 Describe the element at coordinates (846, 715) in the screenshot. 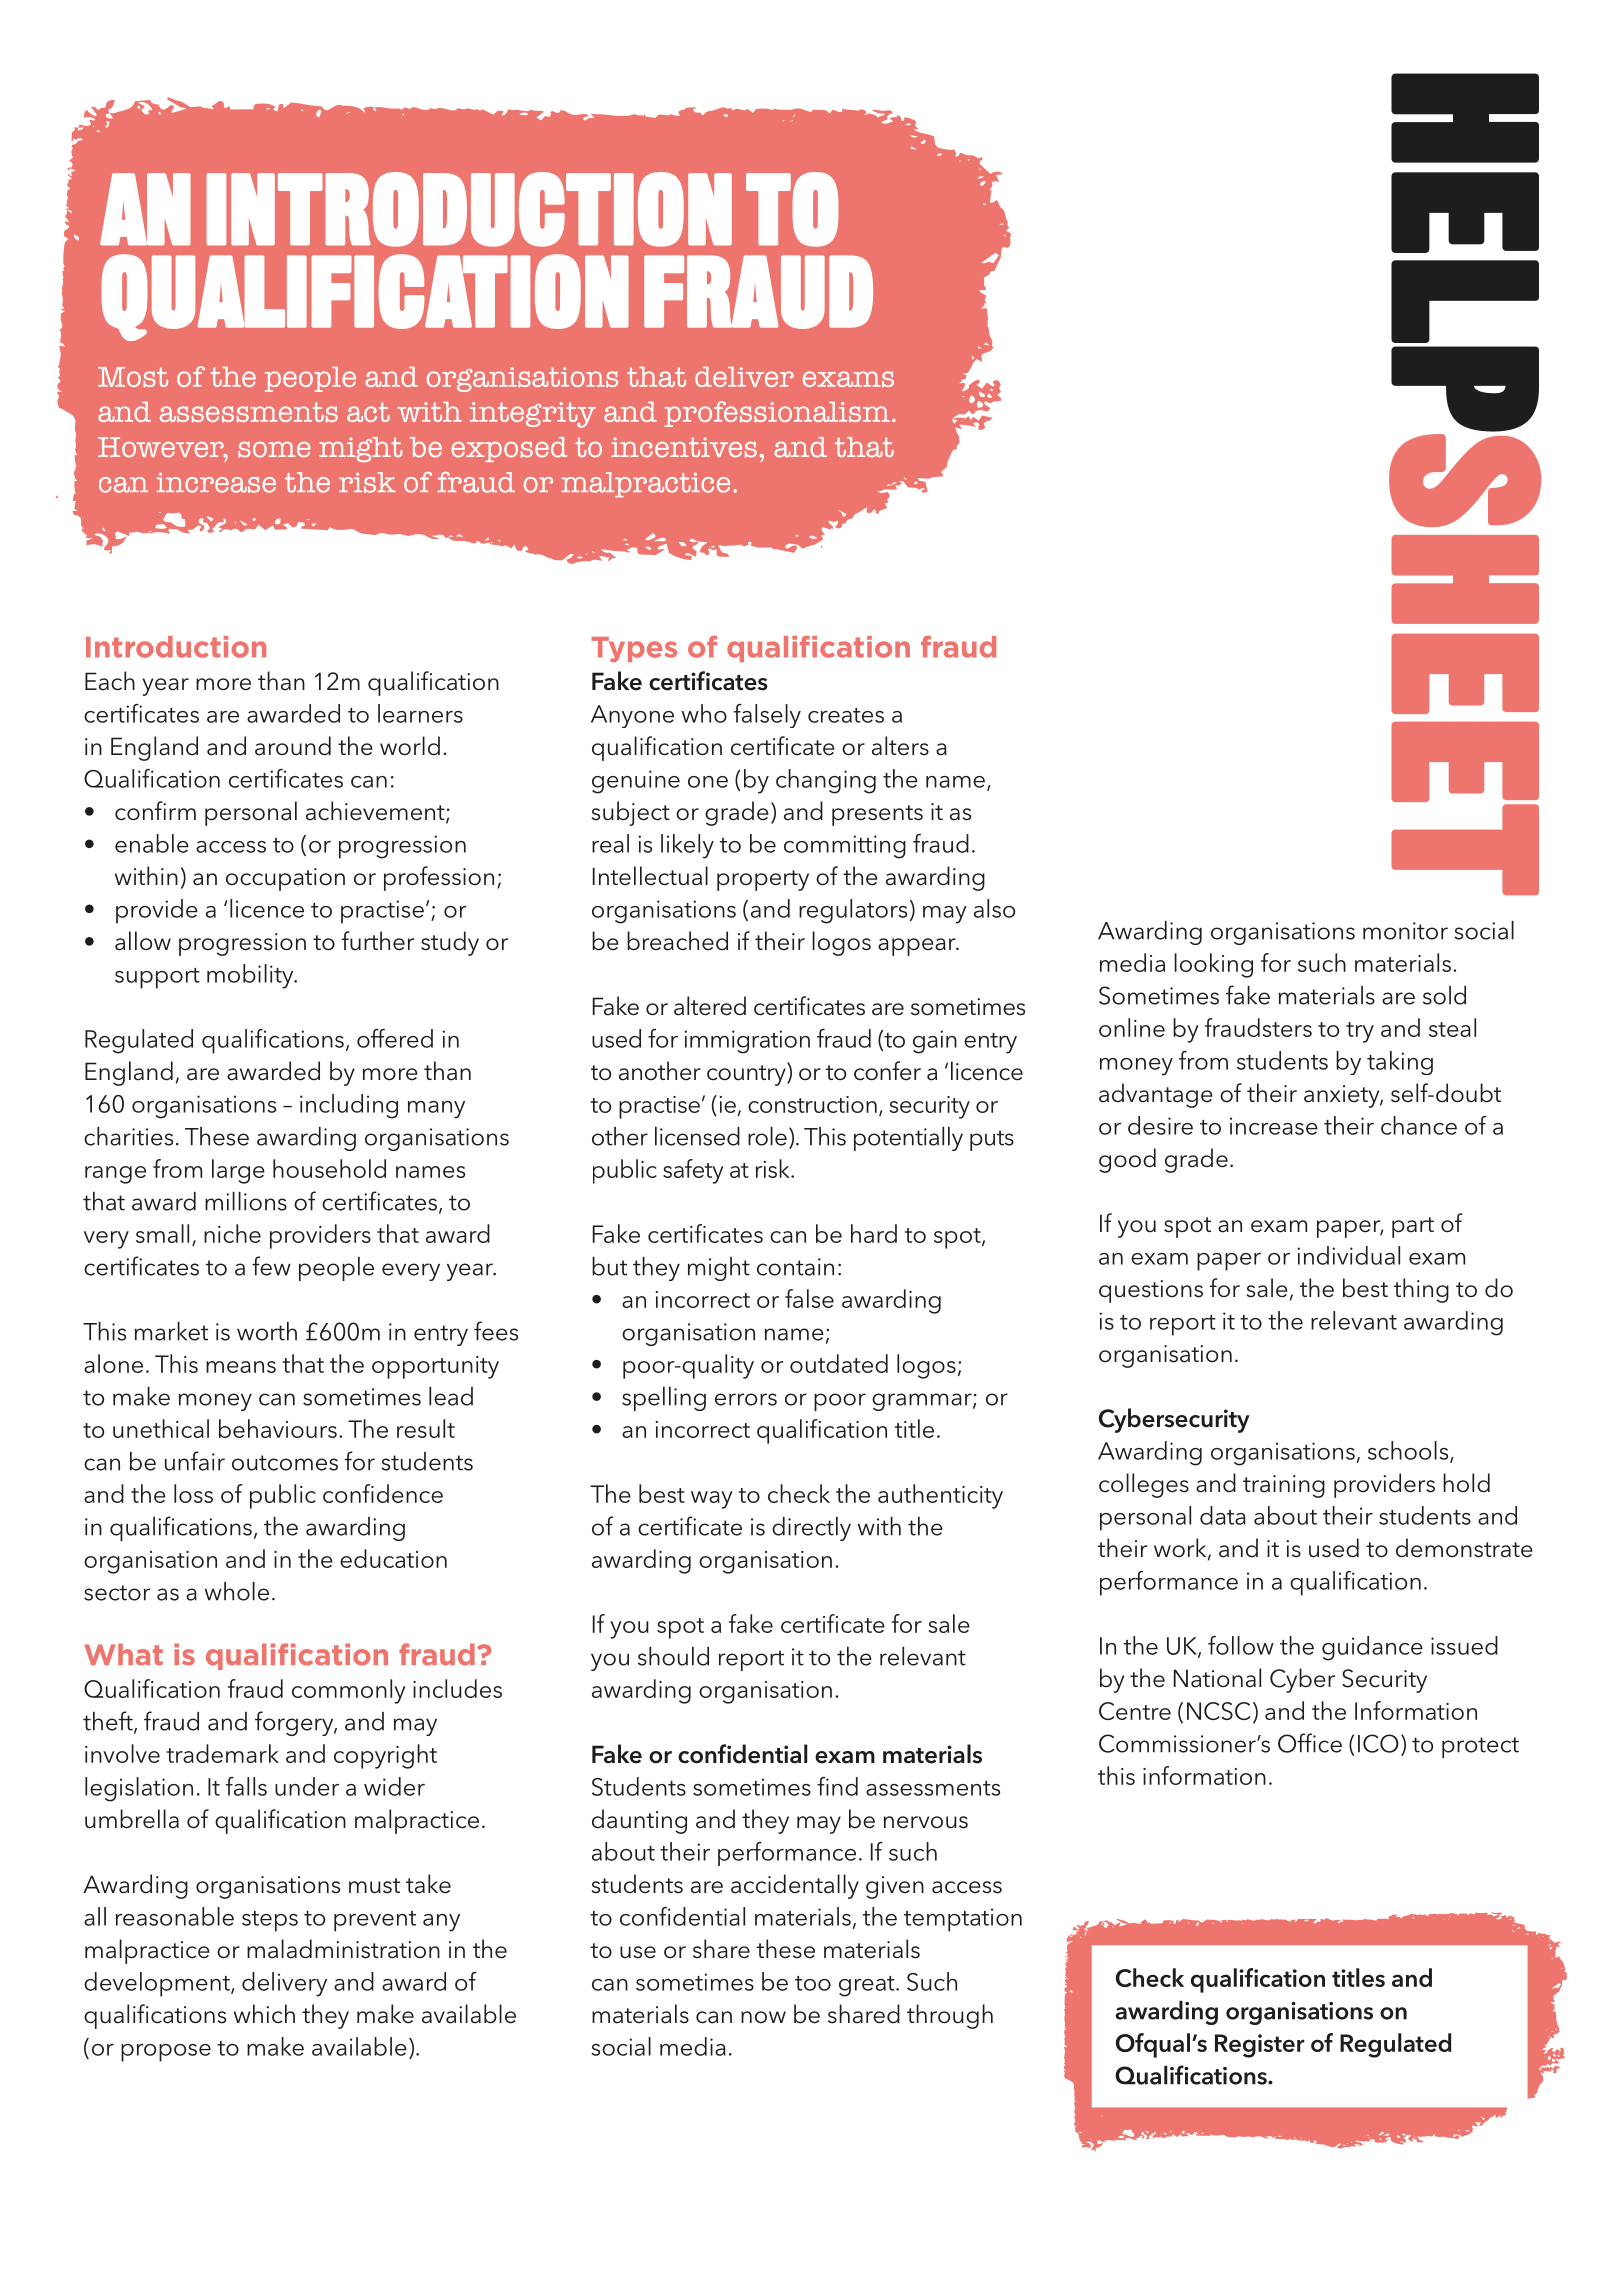

I see `creates` at that location.
